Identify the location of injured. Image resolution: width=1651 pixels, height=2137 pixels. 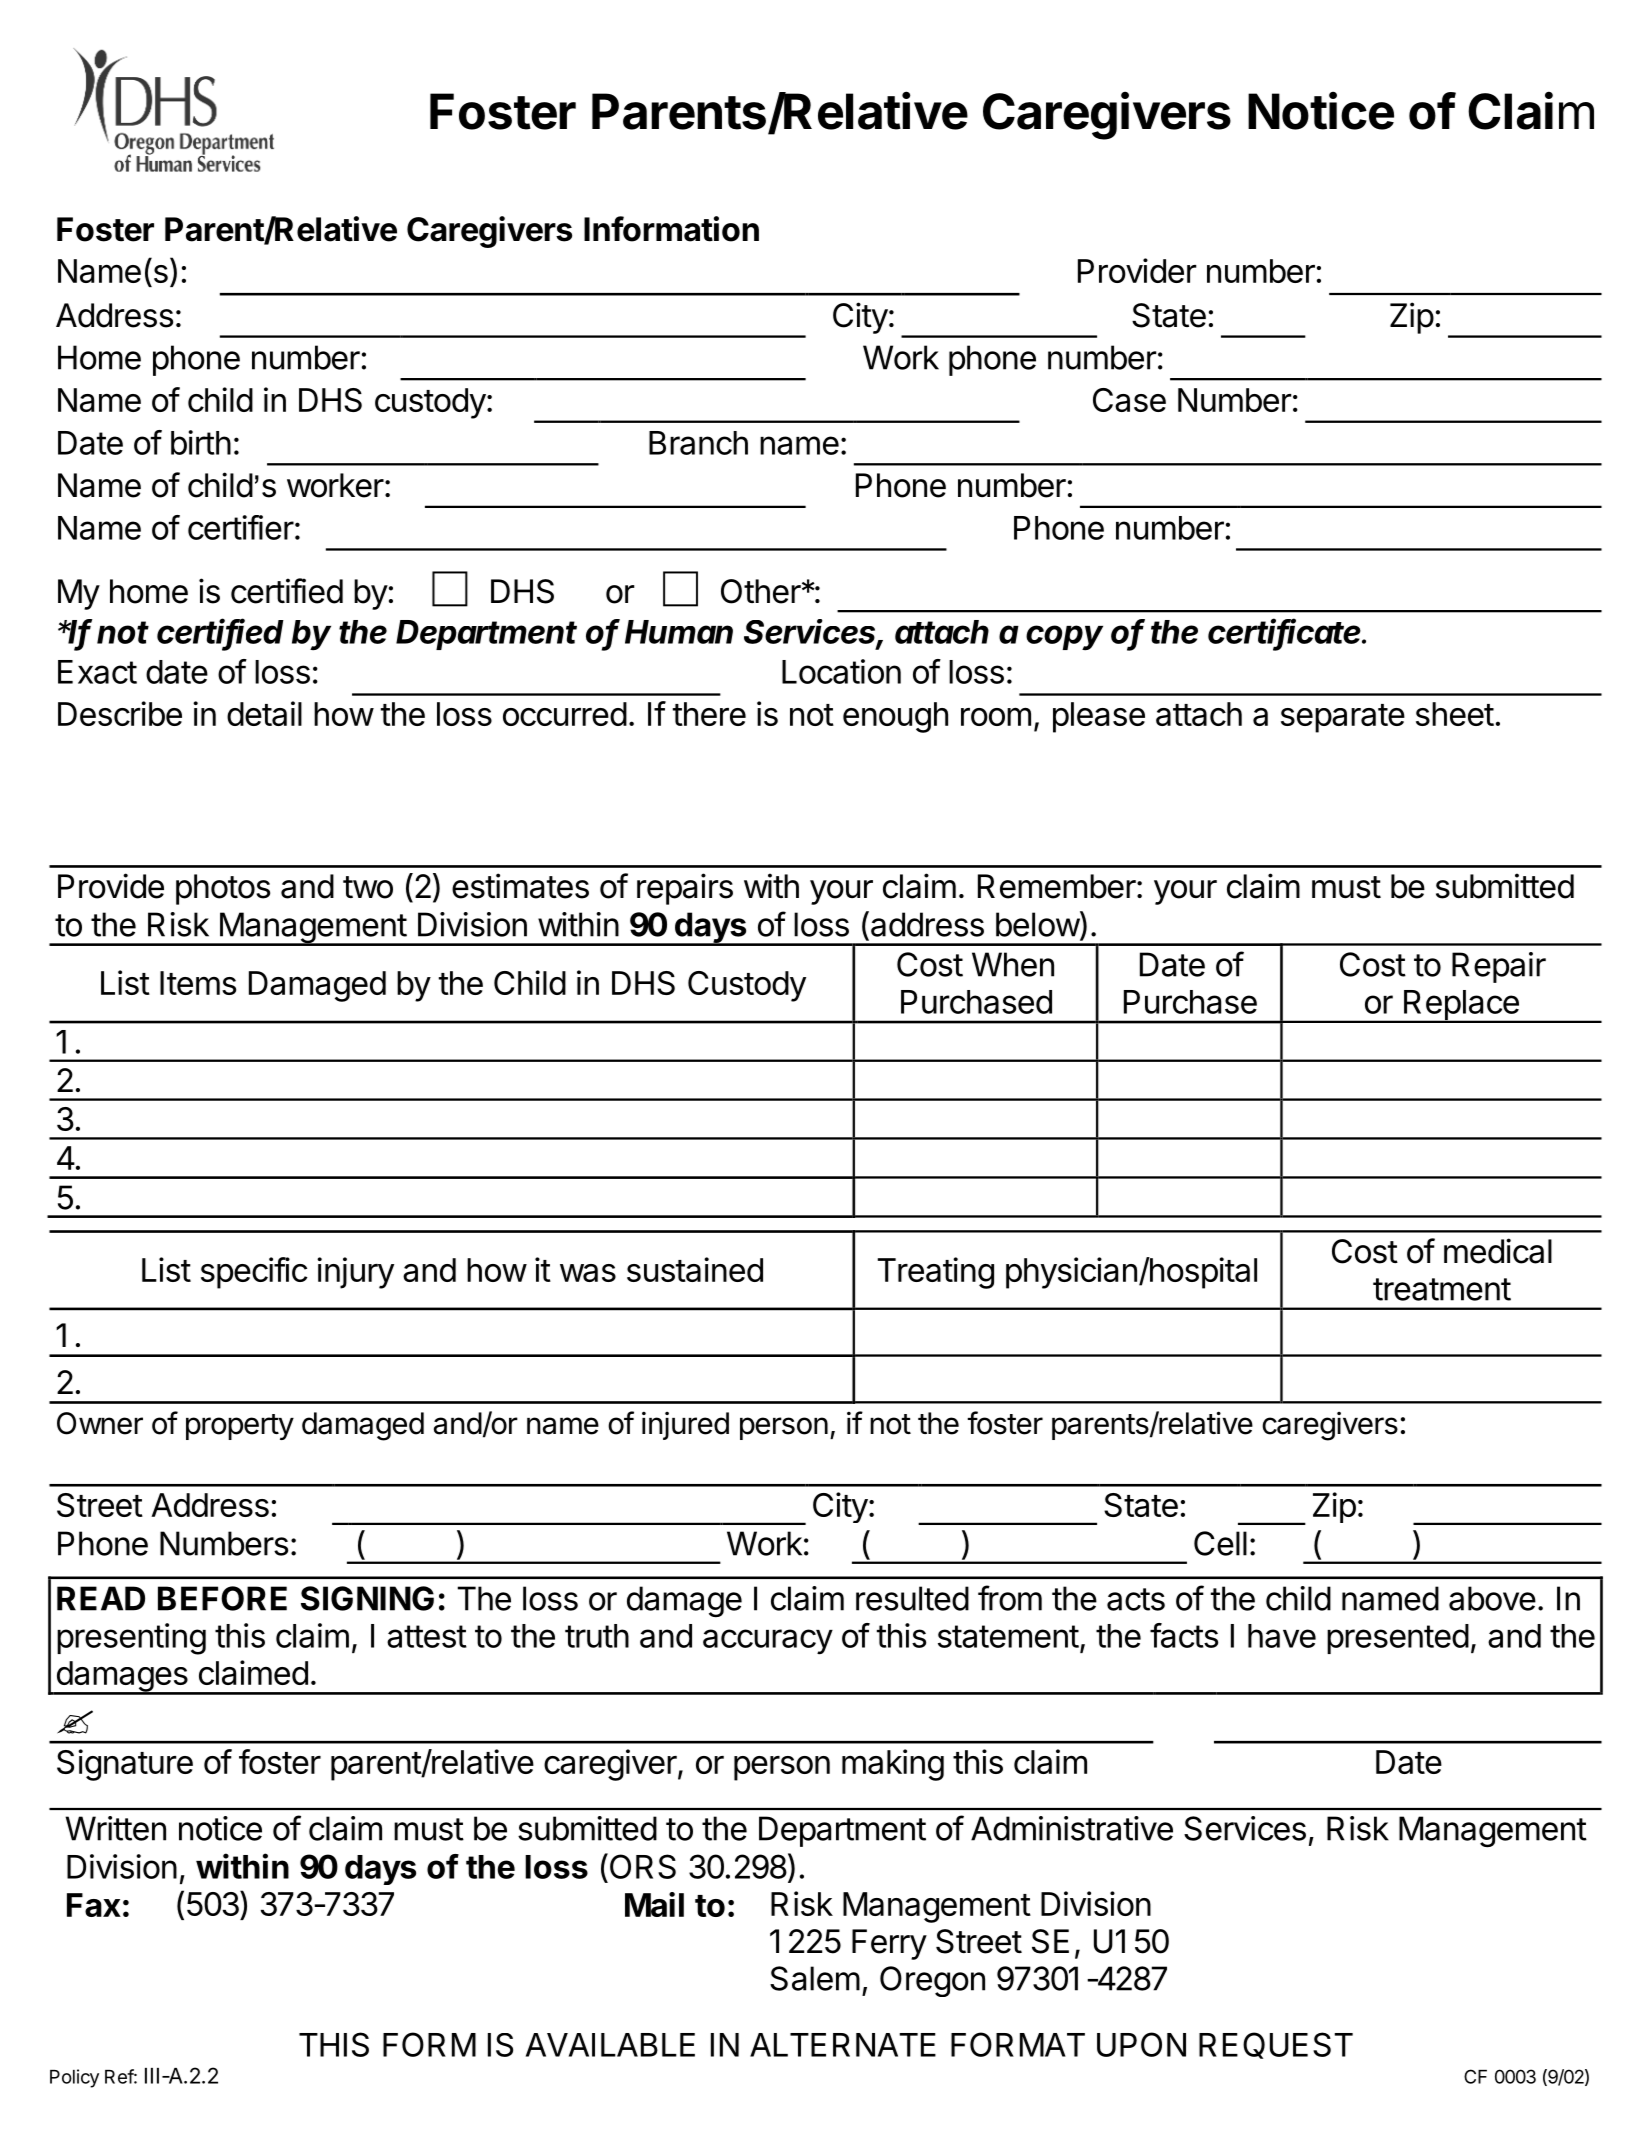
(685, 1426).
